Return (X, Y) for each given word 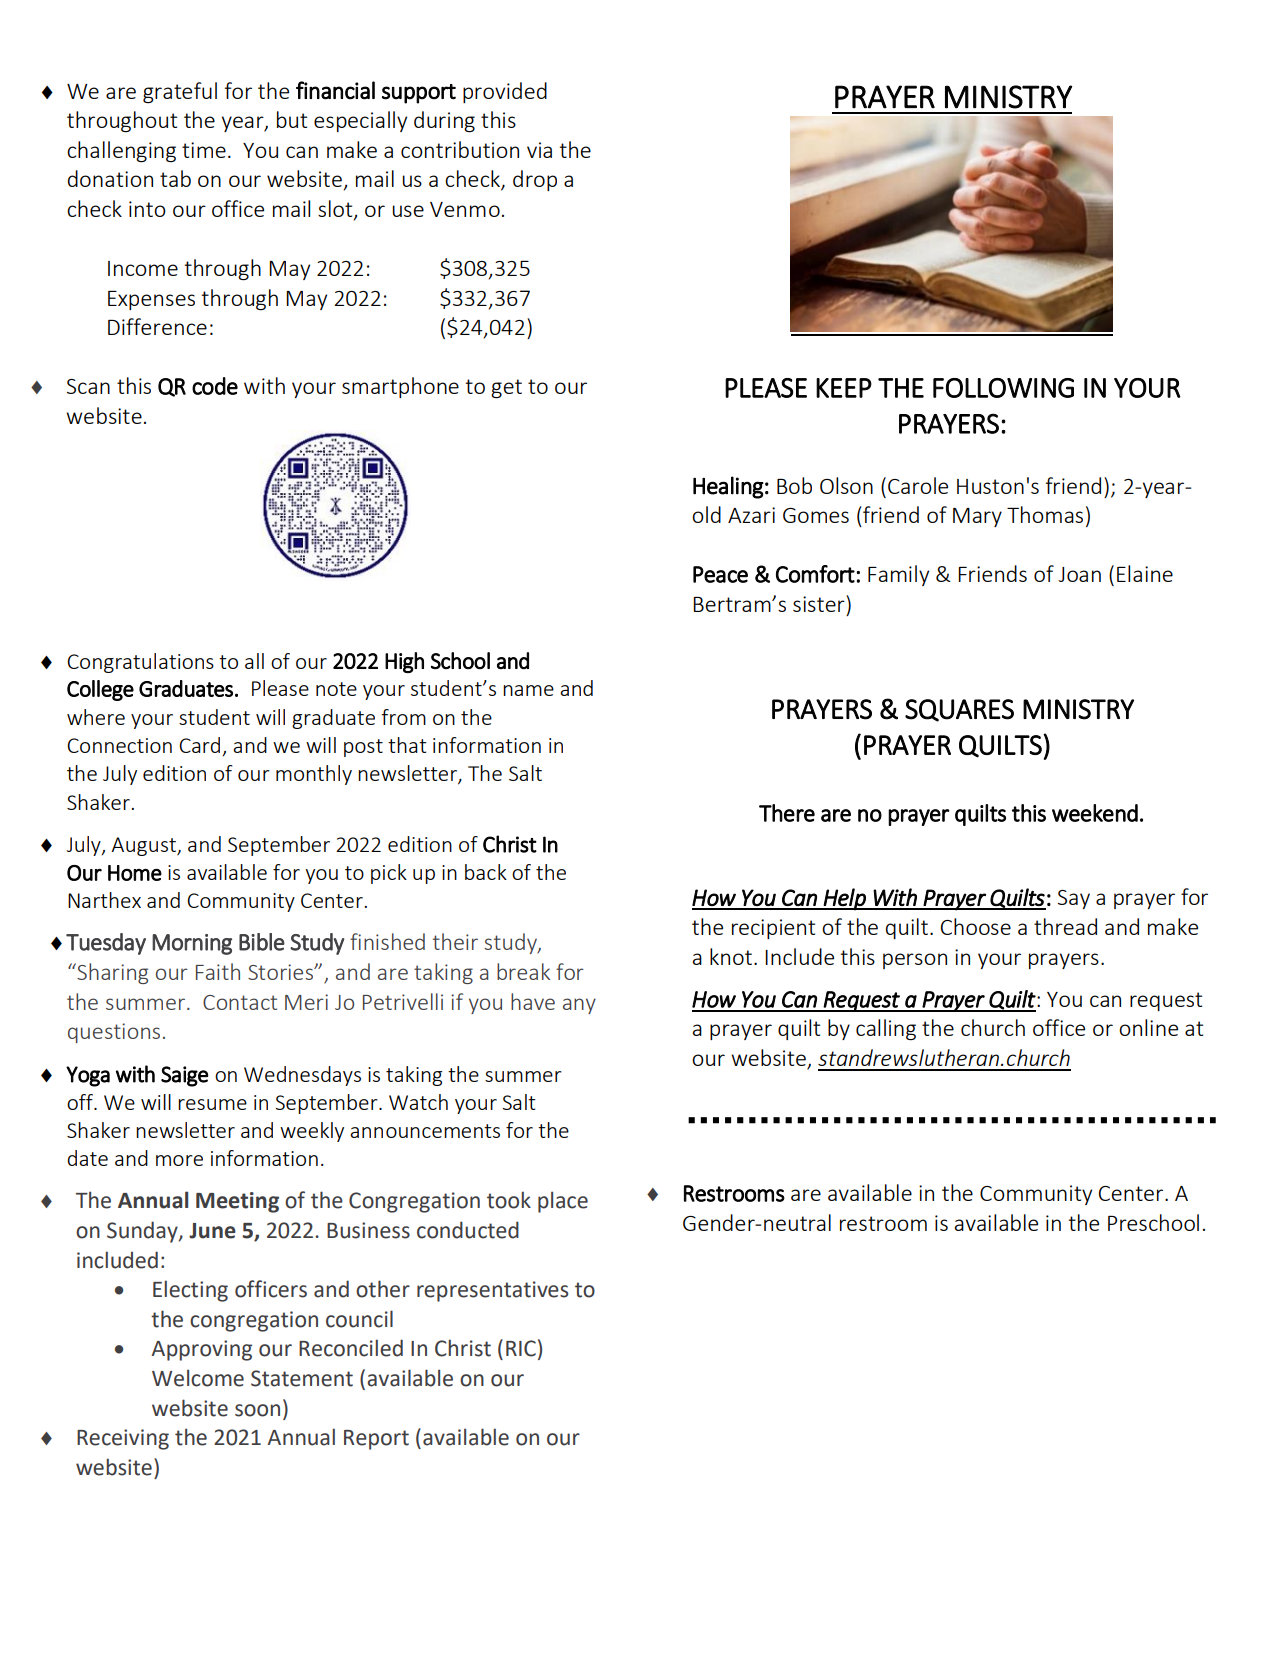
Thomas (1045, 514)
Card (201, 746)
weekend (1095, 813)
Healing (728, 487)
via (539, 150)
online (1148, 1027)
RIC (521, 1348)
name (528, 690)
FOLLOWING (1003, 388)
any (579, 1006)
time (204, 150)
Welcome (198, 1378)
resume (212, 1104)
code (215, 386)
